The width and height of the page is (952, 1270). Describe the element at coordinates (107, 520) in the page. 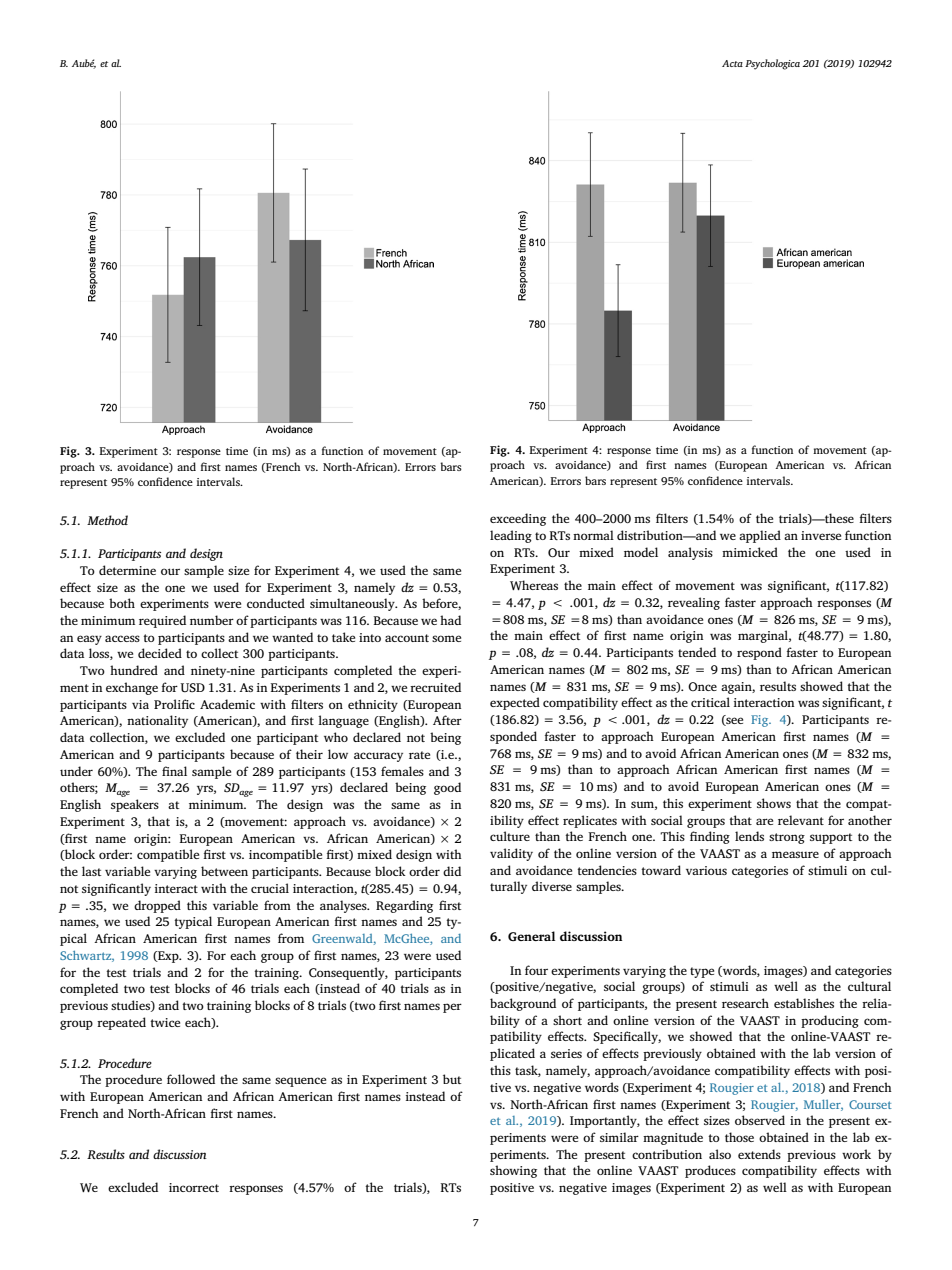

I see `Method` at that location.
